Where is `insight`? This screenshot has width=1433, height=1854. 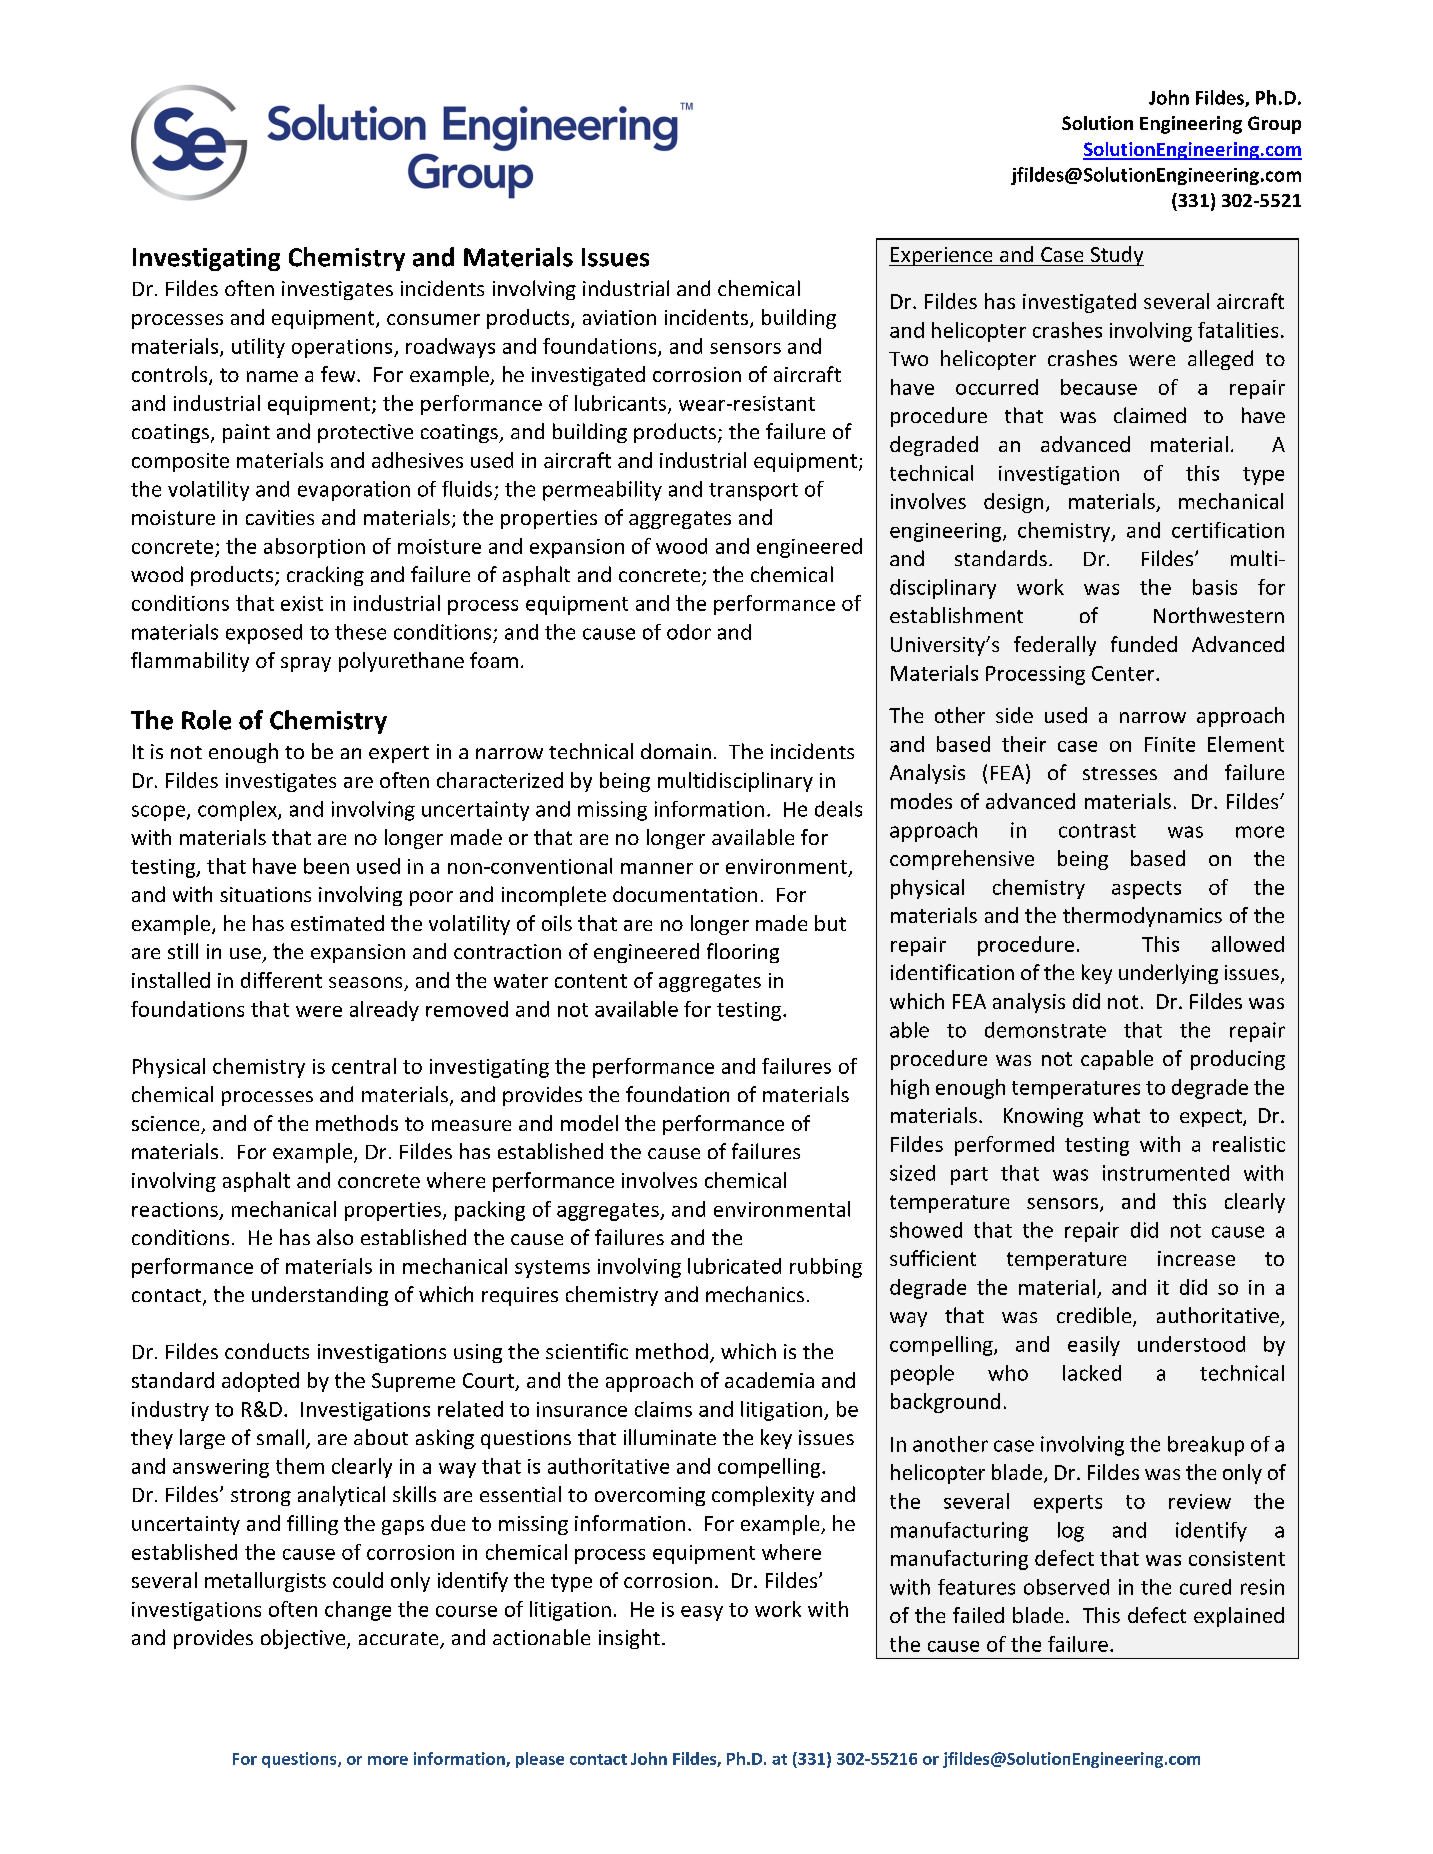 insight is located at coordinates (629, 1639).
